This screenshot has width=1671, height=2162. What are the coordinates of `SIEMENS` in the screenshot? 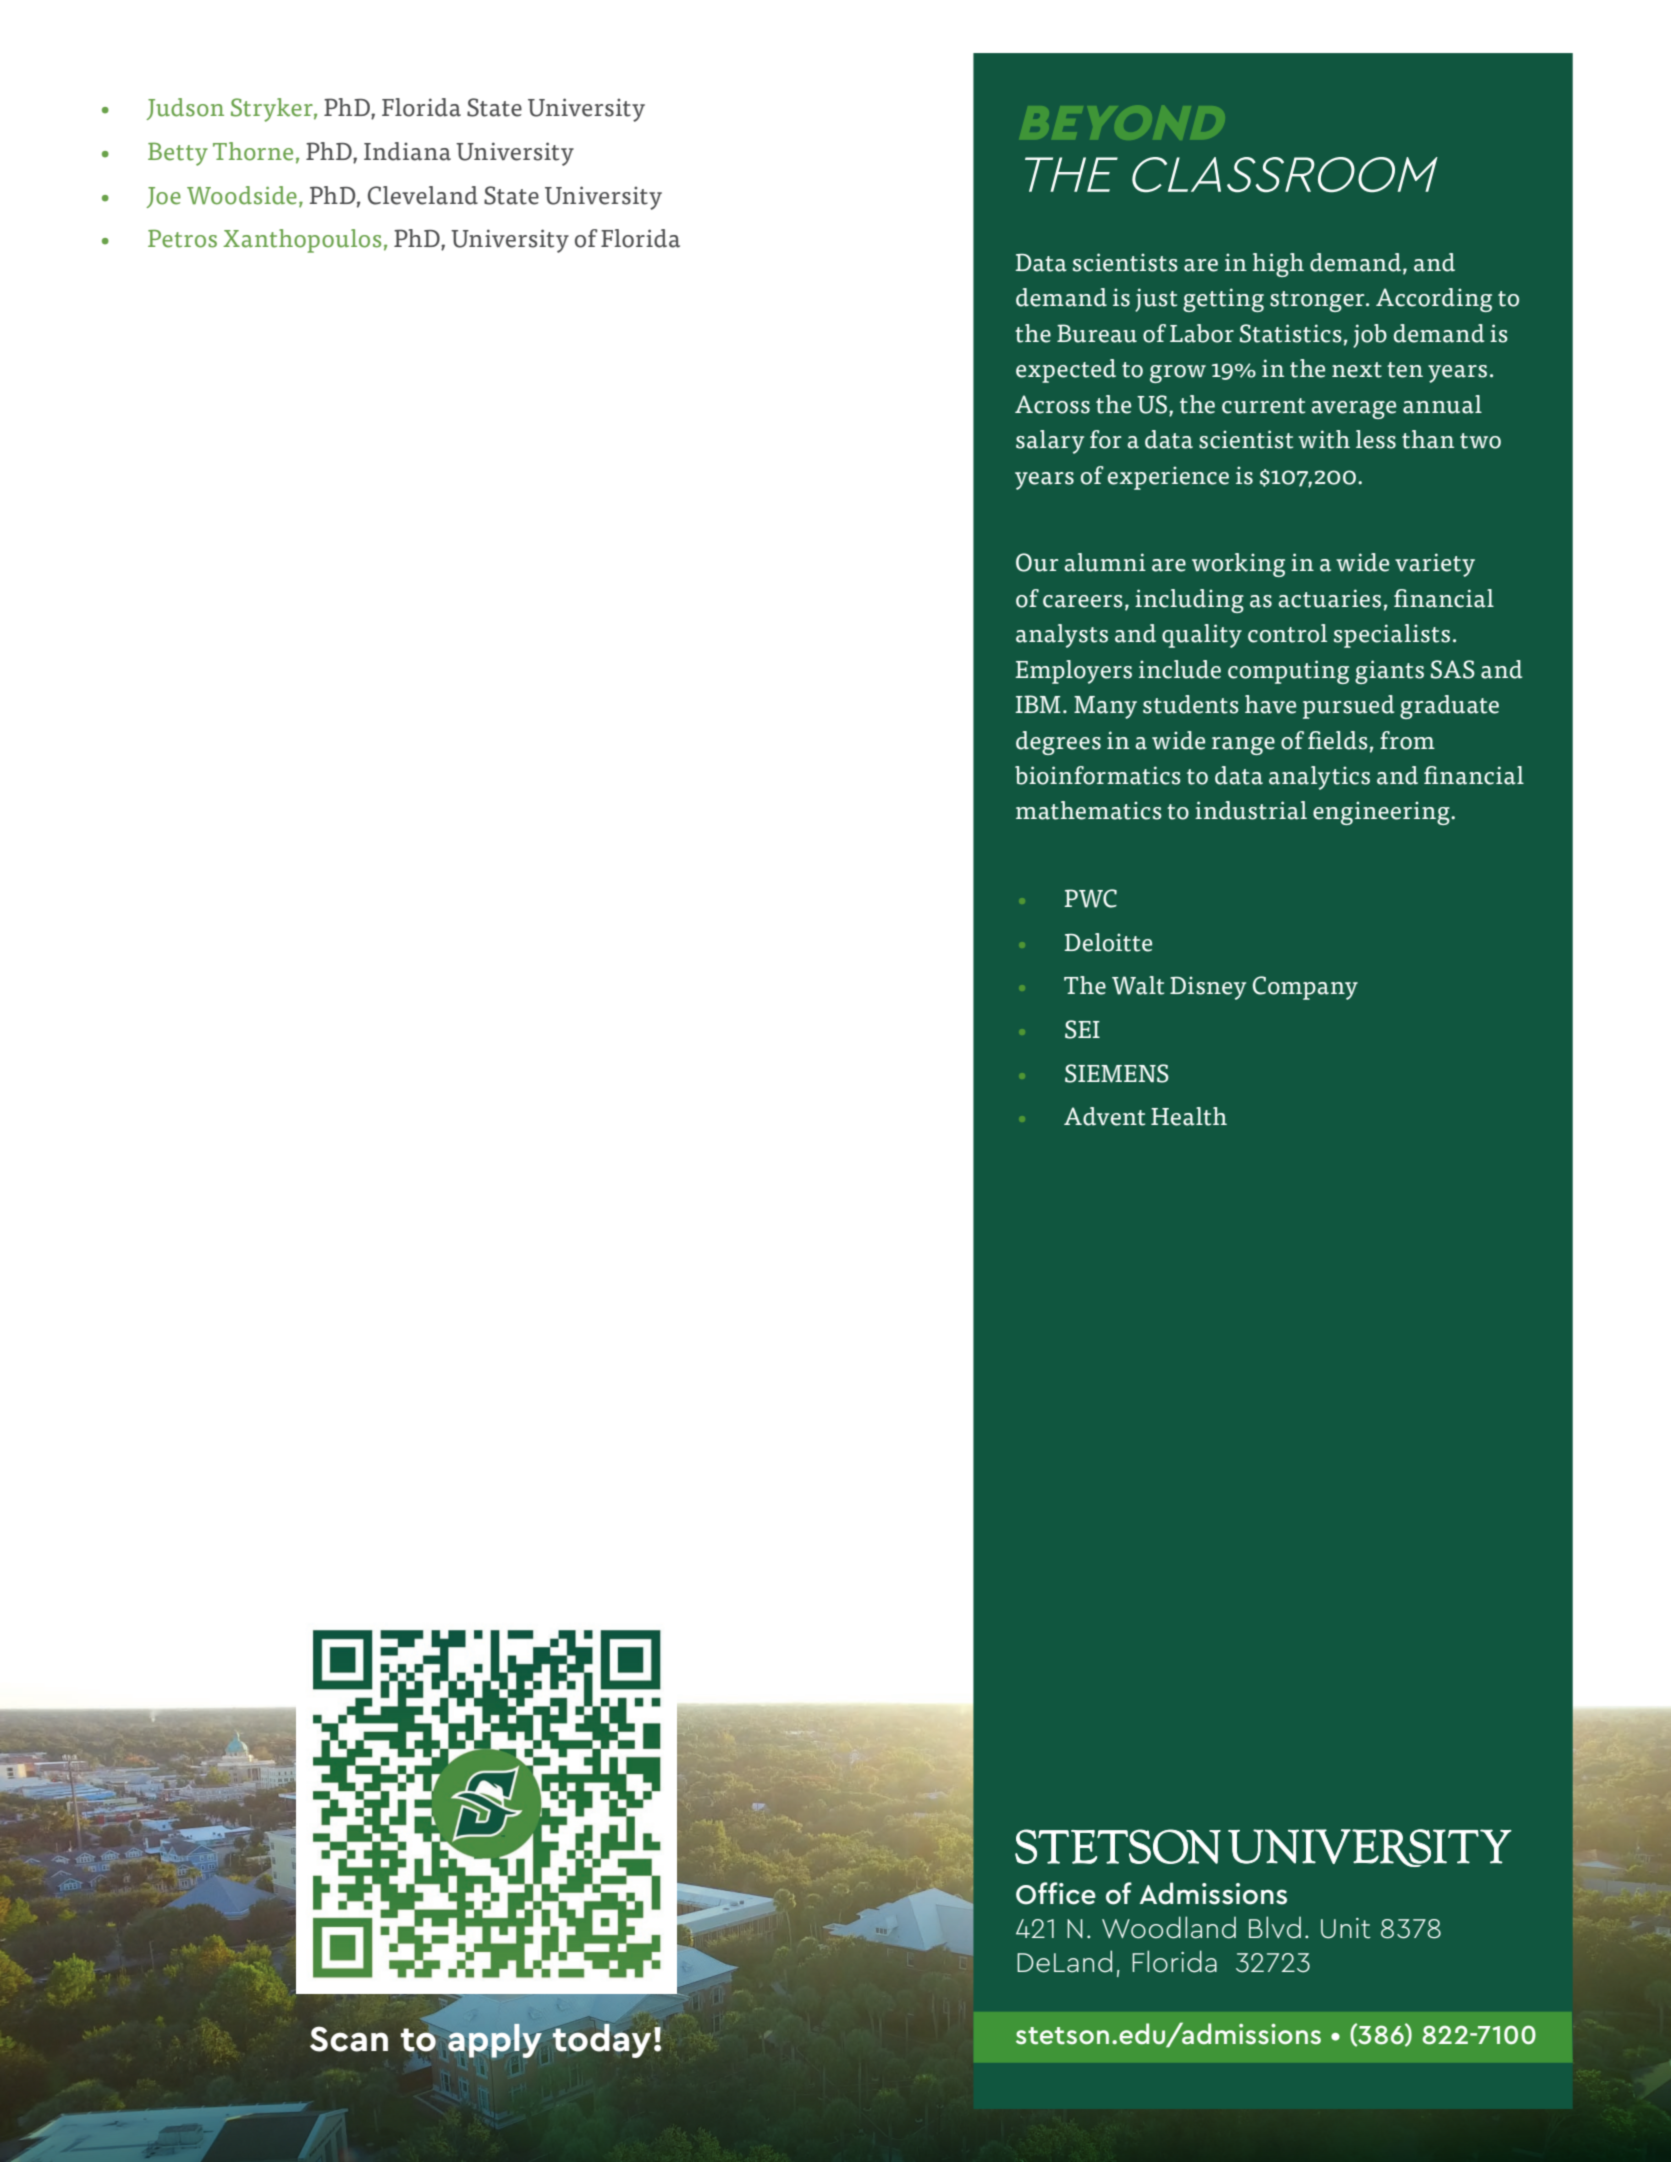 It's located at (1117, 1073).
